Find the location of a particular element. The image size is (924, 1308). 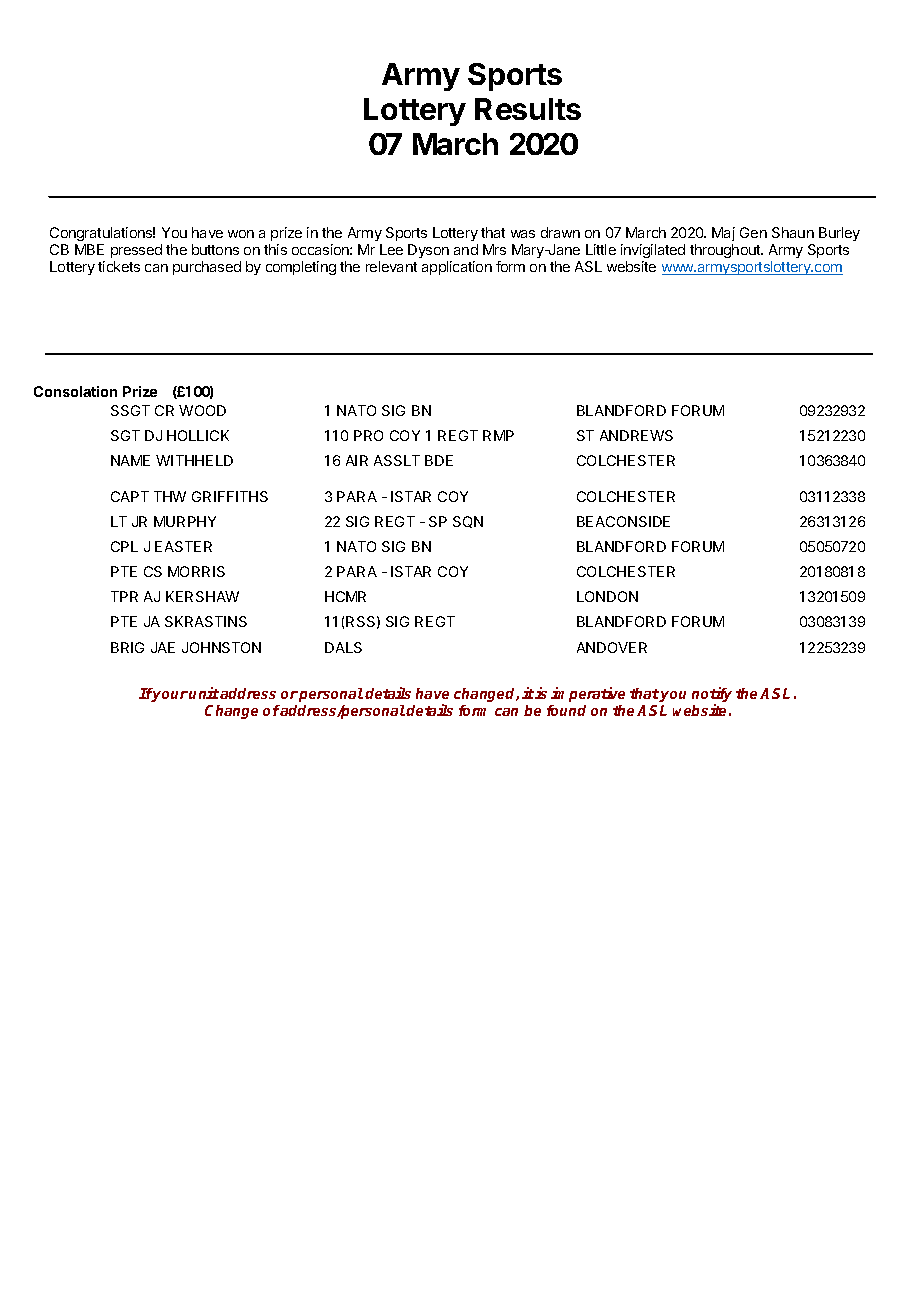

won is located at coordinates (241, 234).
